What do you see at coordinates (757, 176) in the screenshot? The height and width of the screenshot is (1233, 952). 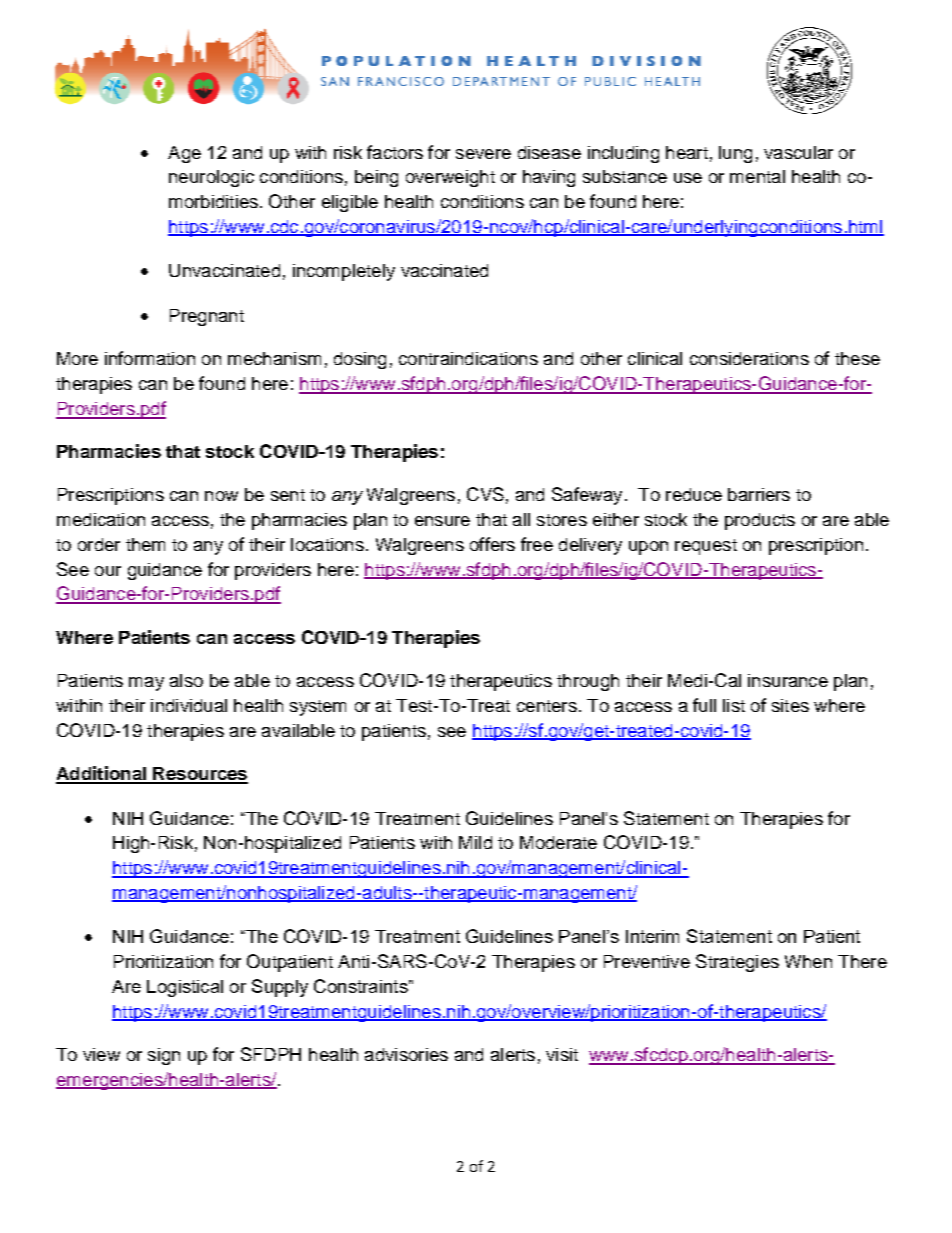 I see `mental` at bounding box center [757, 176].
